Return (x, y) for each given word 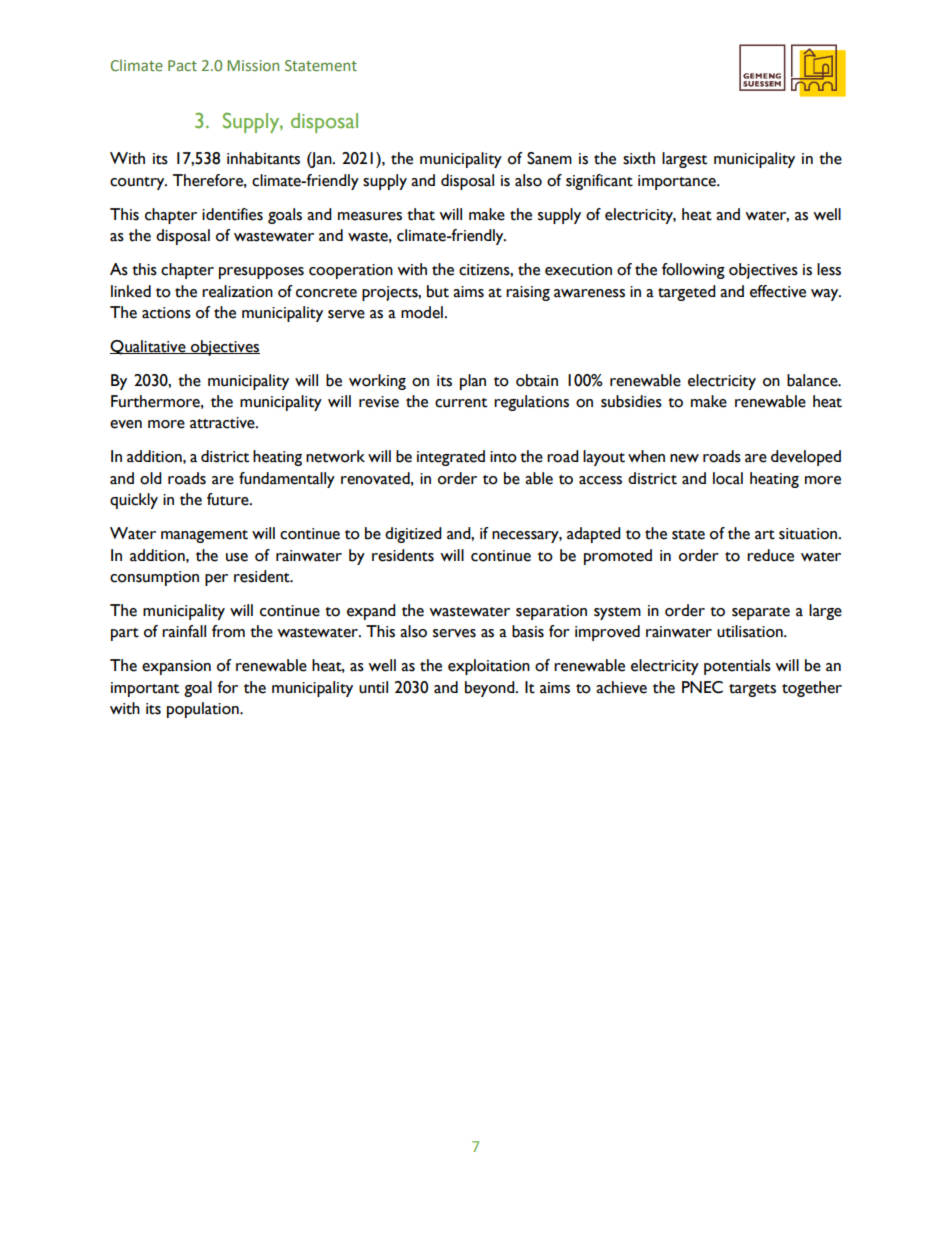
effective (778, 291)
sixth (639, 158)
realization (237, 291)
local (728, 478)
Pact (182, 65)
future (229, 499)
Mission (253, 65)
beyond (491, 689)
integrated (451, 458)
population (204, 710)
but (438, 291)
